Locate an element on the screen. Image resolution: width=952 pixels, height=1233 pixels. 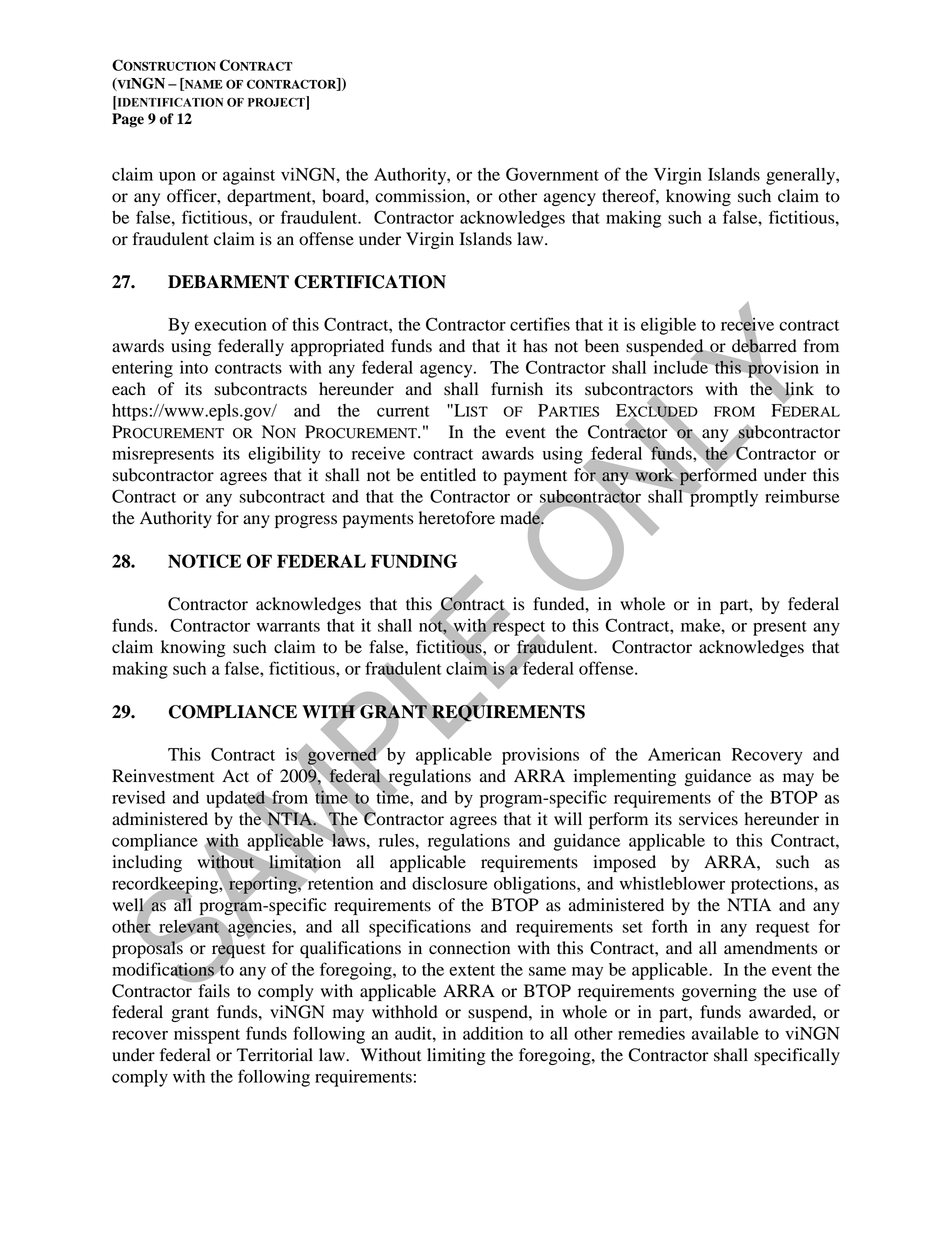
misspent is located at coordinates (207, 1035).
